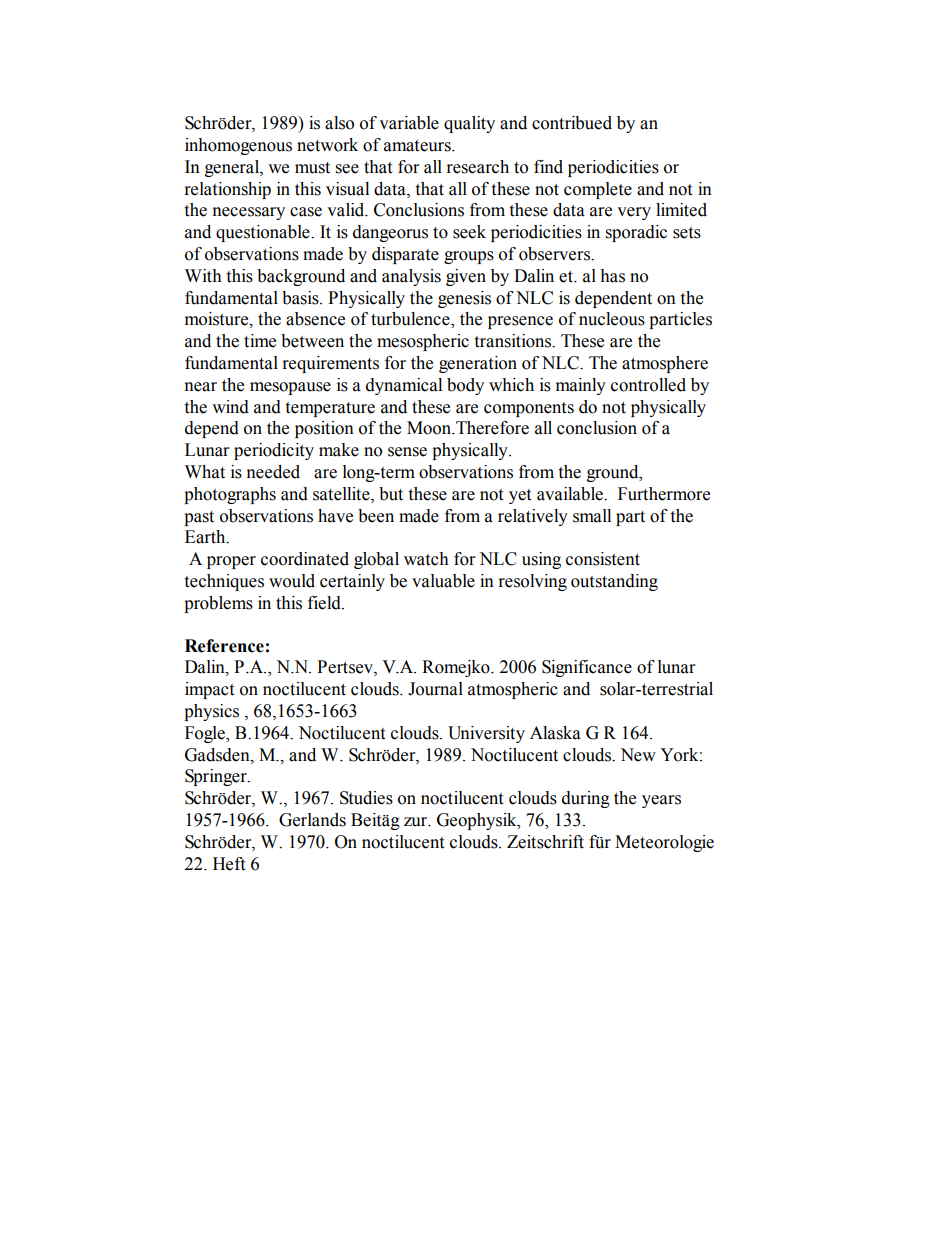 Image resolution: width=952 pixels, height=1233 pixels. Describe the element at coordinates (603, 559) in the image. I see `consistent` at that location.
